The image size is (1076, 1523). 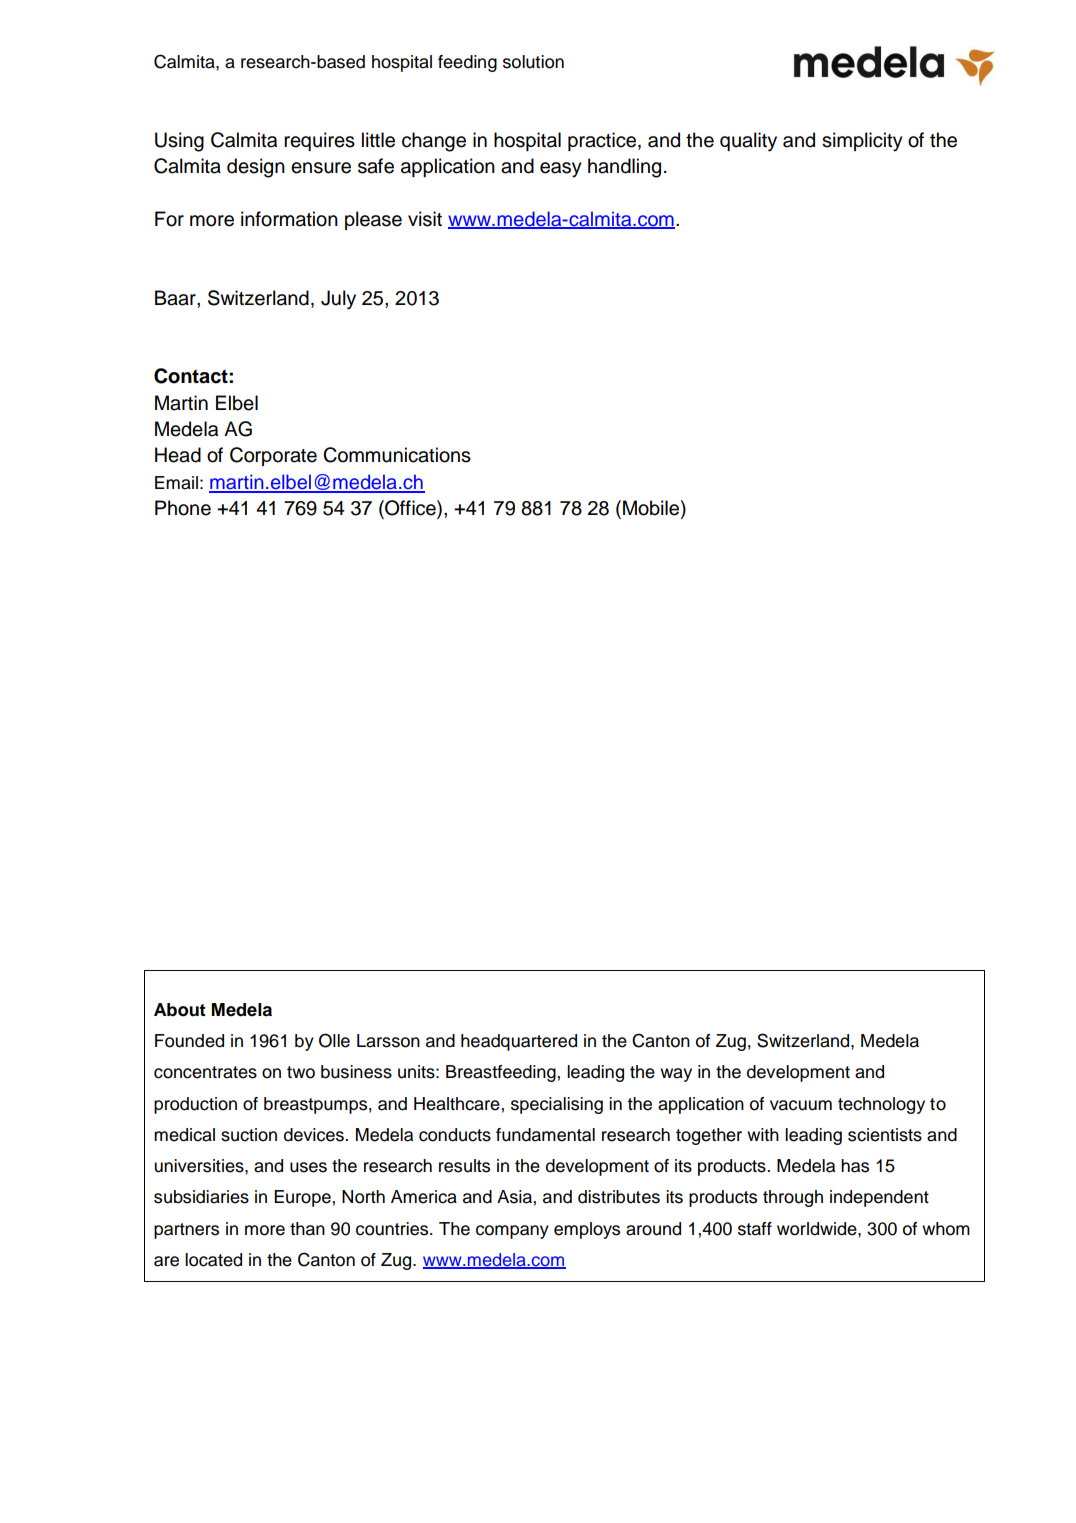 I want to click on than, so click(x=307, y=1229).
